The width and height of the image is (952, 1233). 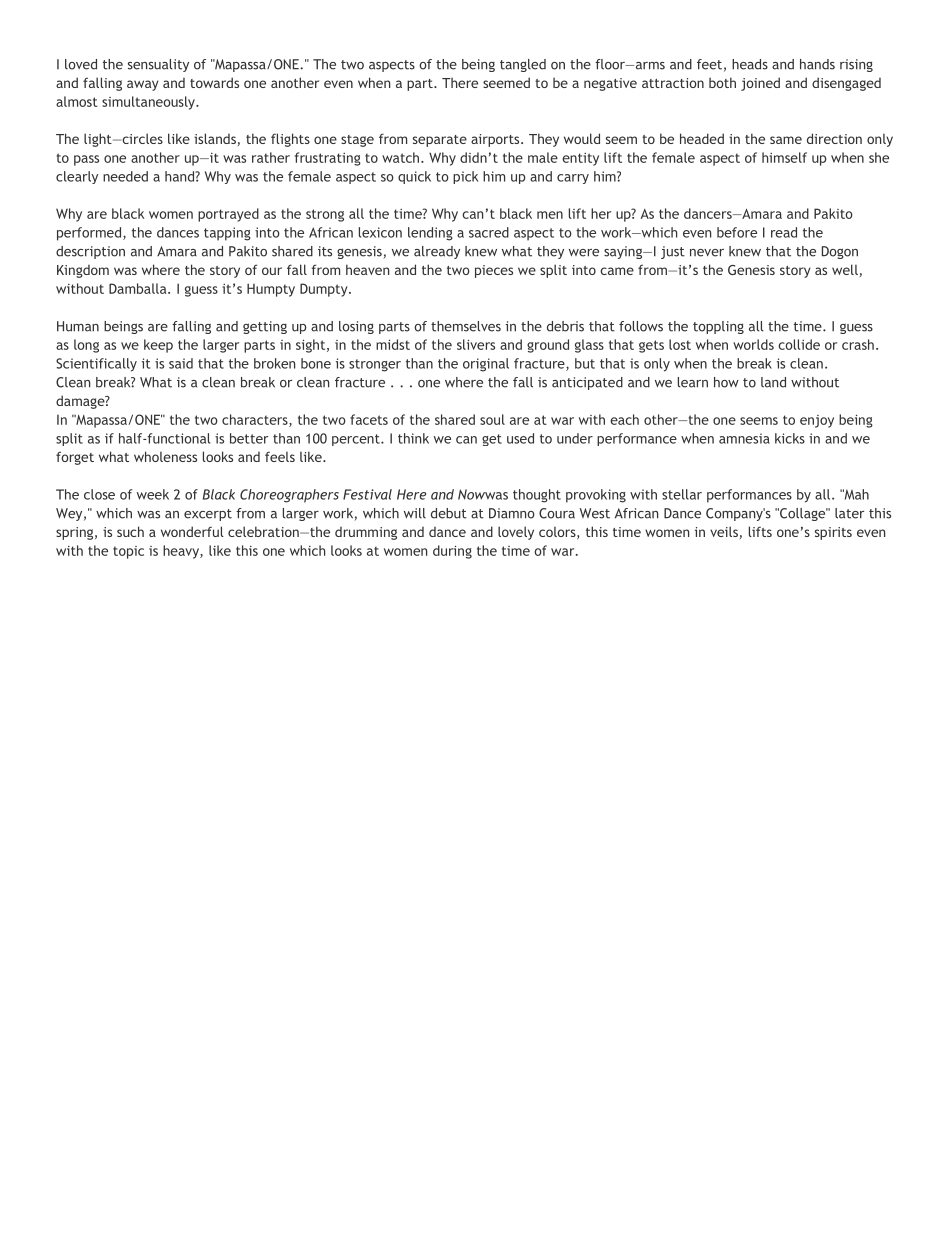 What do you see at coordinates (817, 421) in the image?
I see `enjoy` at bounding box center [817, 421].
